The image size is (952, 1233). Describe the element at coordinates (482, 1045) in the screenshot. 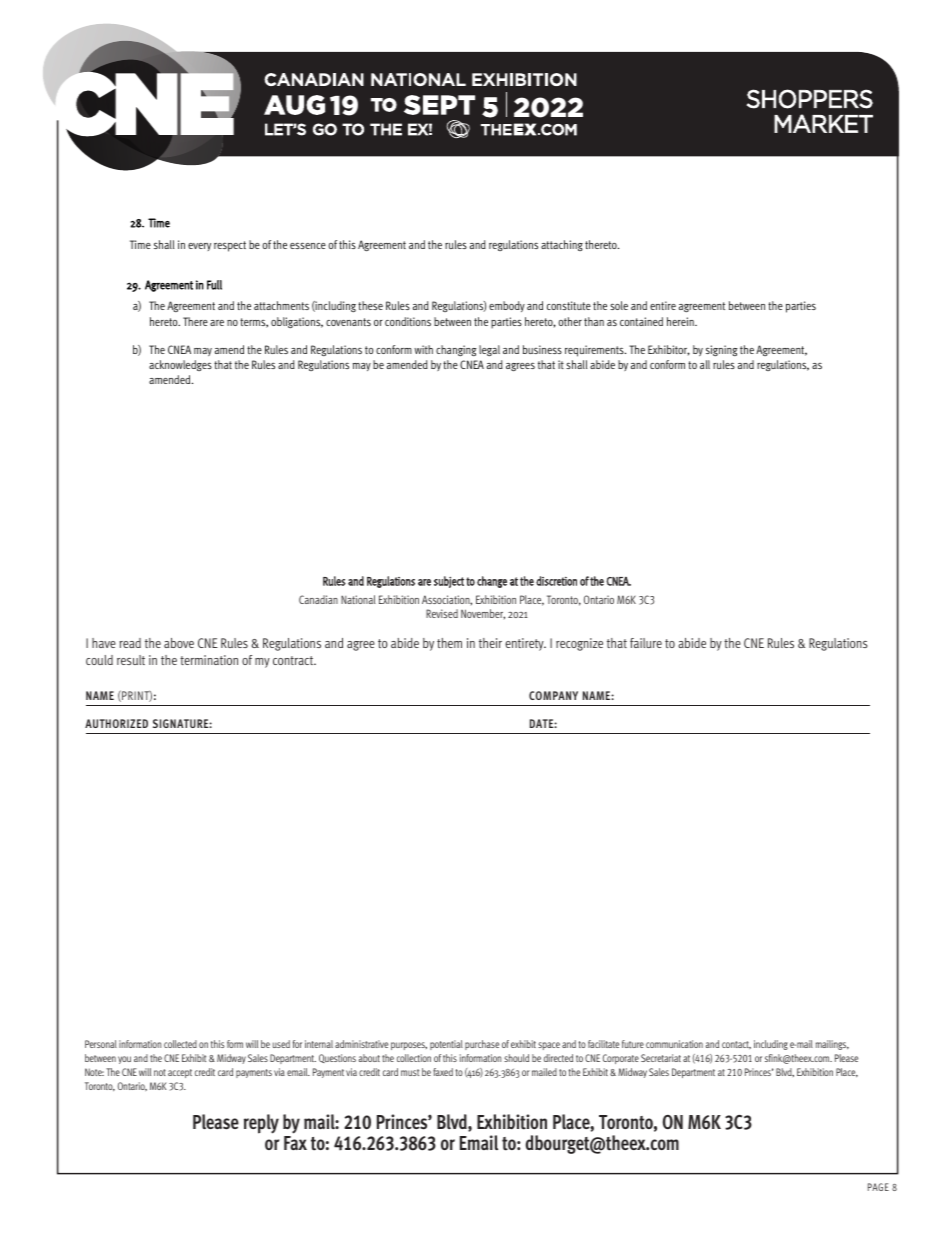

I see `purchase` at that location.
